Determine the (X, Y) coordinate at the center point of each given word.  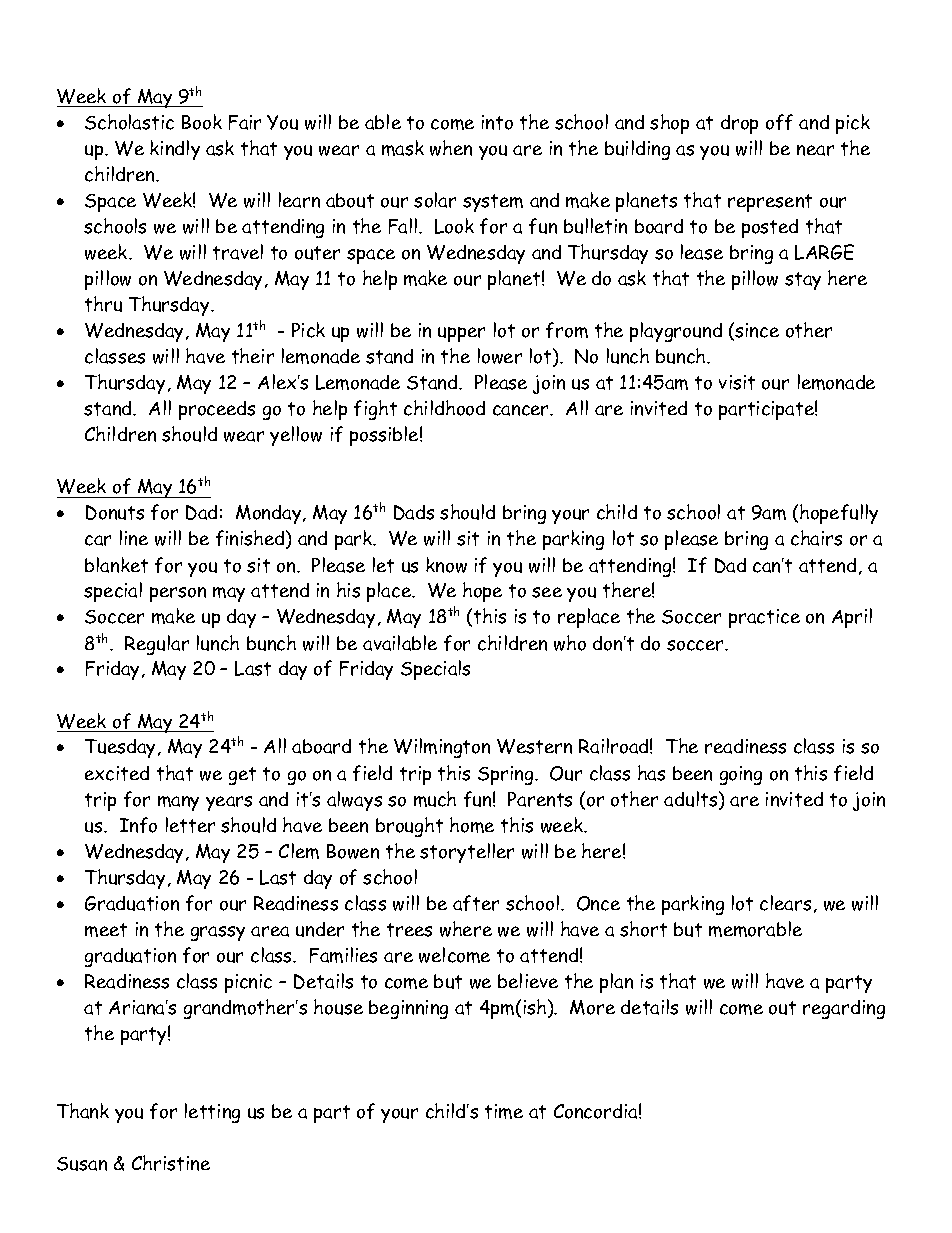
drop (739, 124)
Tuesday (122, 748)
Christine (171, 1163)
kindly (175, 150)
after (476, 903)
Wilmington (442, 748)
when (451, 148)
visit (737, 382)
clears (785, 903)
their (253, 356)
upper (461, 334)
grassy (218, 933)
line (134, 538)
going (741, 775)
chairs (816, 538)
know (446, 565)
